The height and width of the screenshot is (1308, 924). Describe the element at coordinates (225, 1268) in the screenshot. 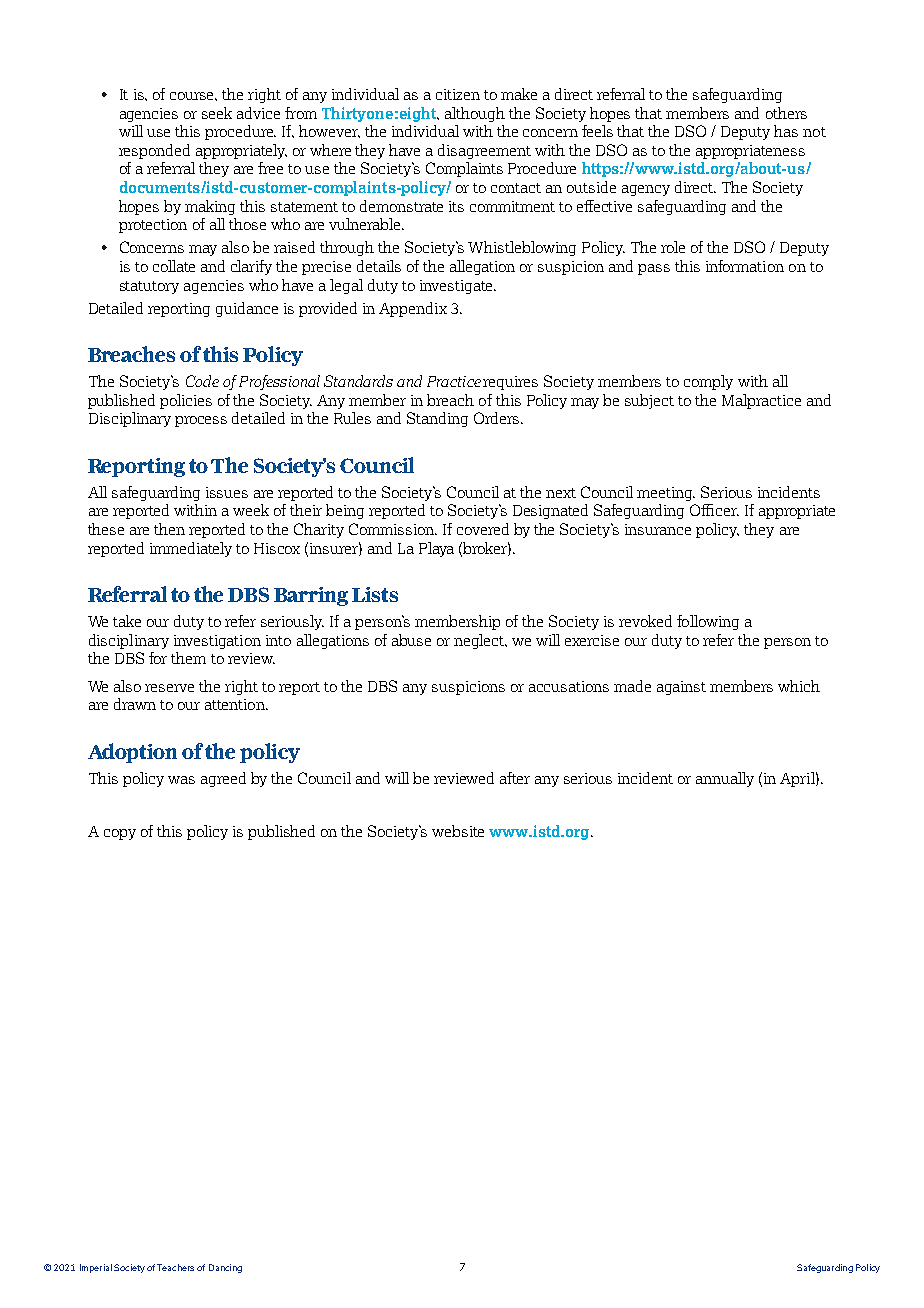

I see `Dancing` at that location.
